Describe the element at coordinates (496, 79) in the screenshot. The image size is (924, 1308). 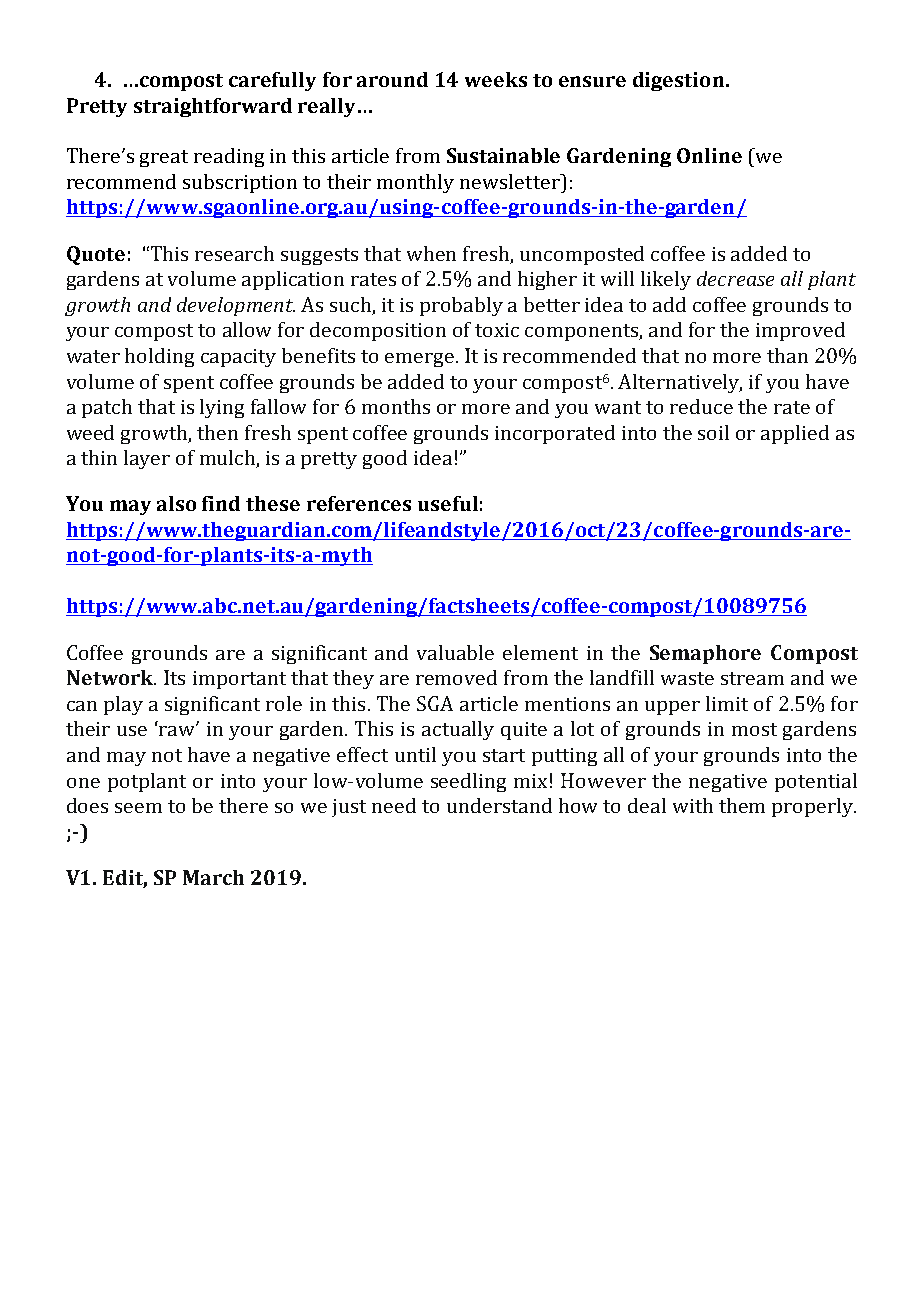
I see `weeks` at that location.
